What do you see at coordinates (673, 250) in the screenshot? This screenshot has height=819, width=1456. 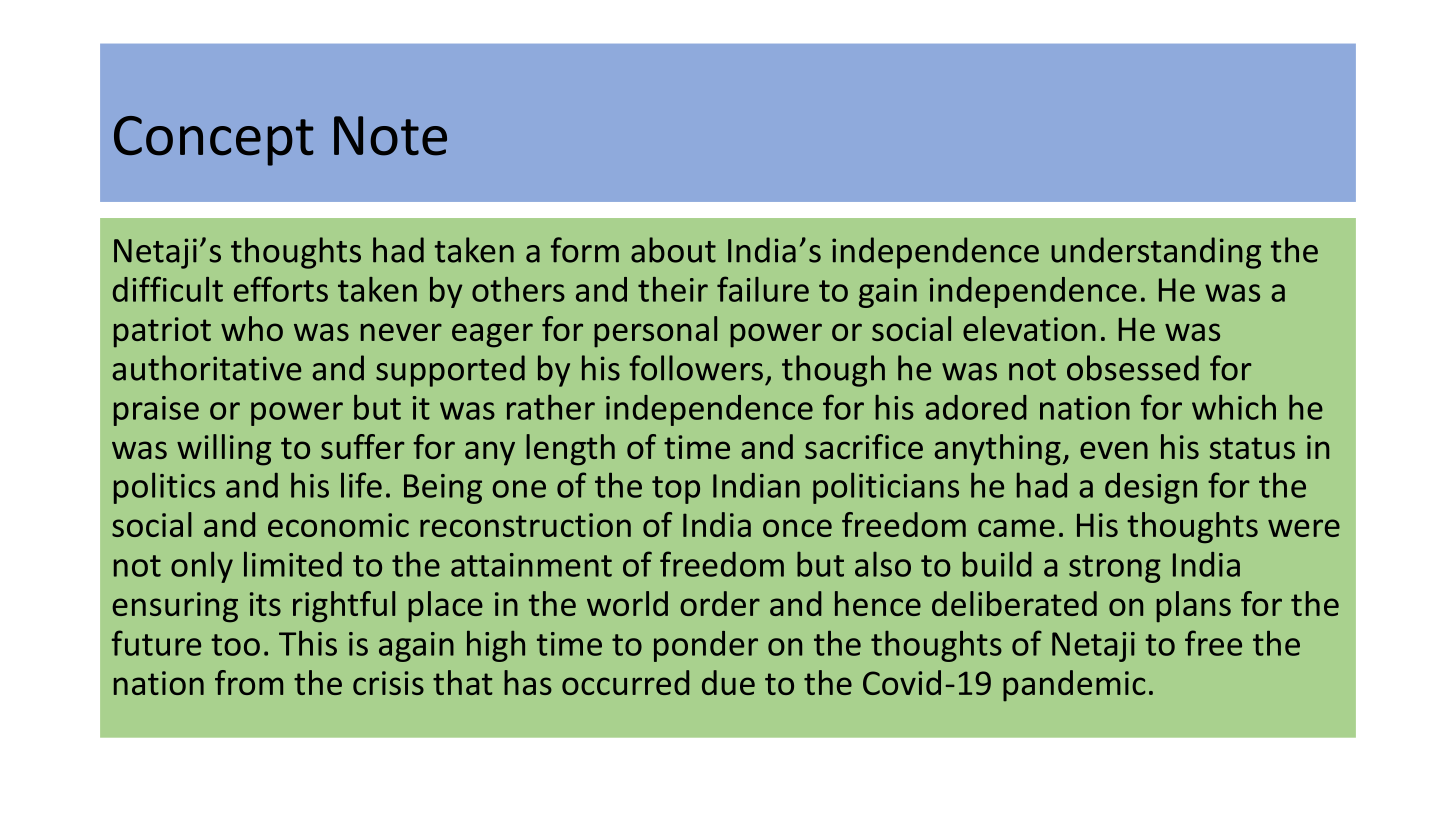 I see `about` at bounding box center [673, 250].
